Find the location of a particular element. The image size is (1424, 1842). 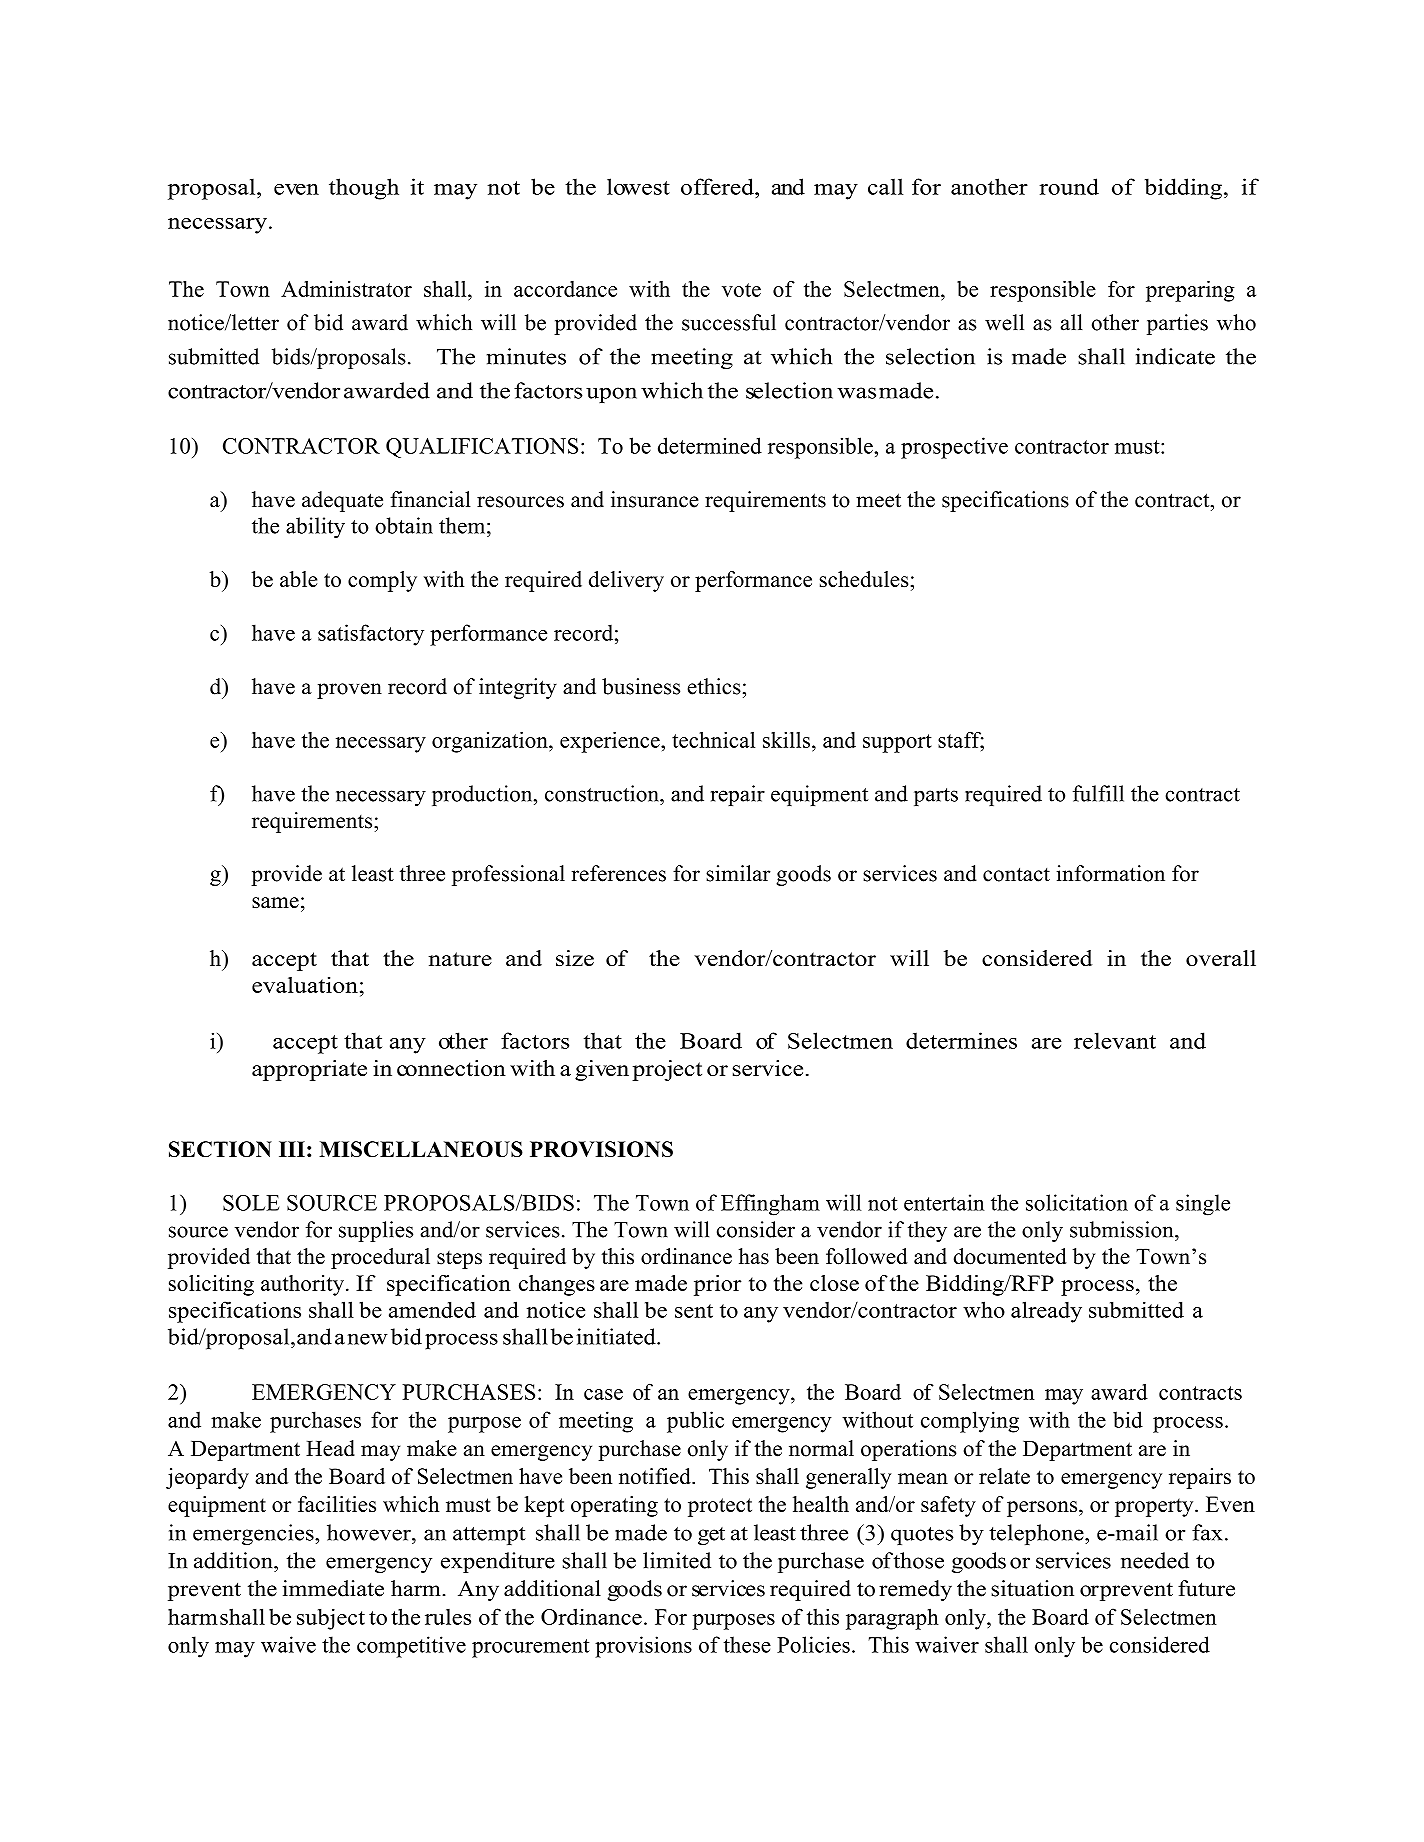

these is located at coordinates (747, 1644).
